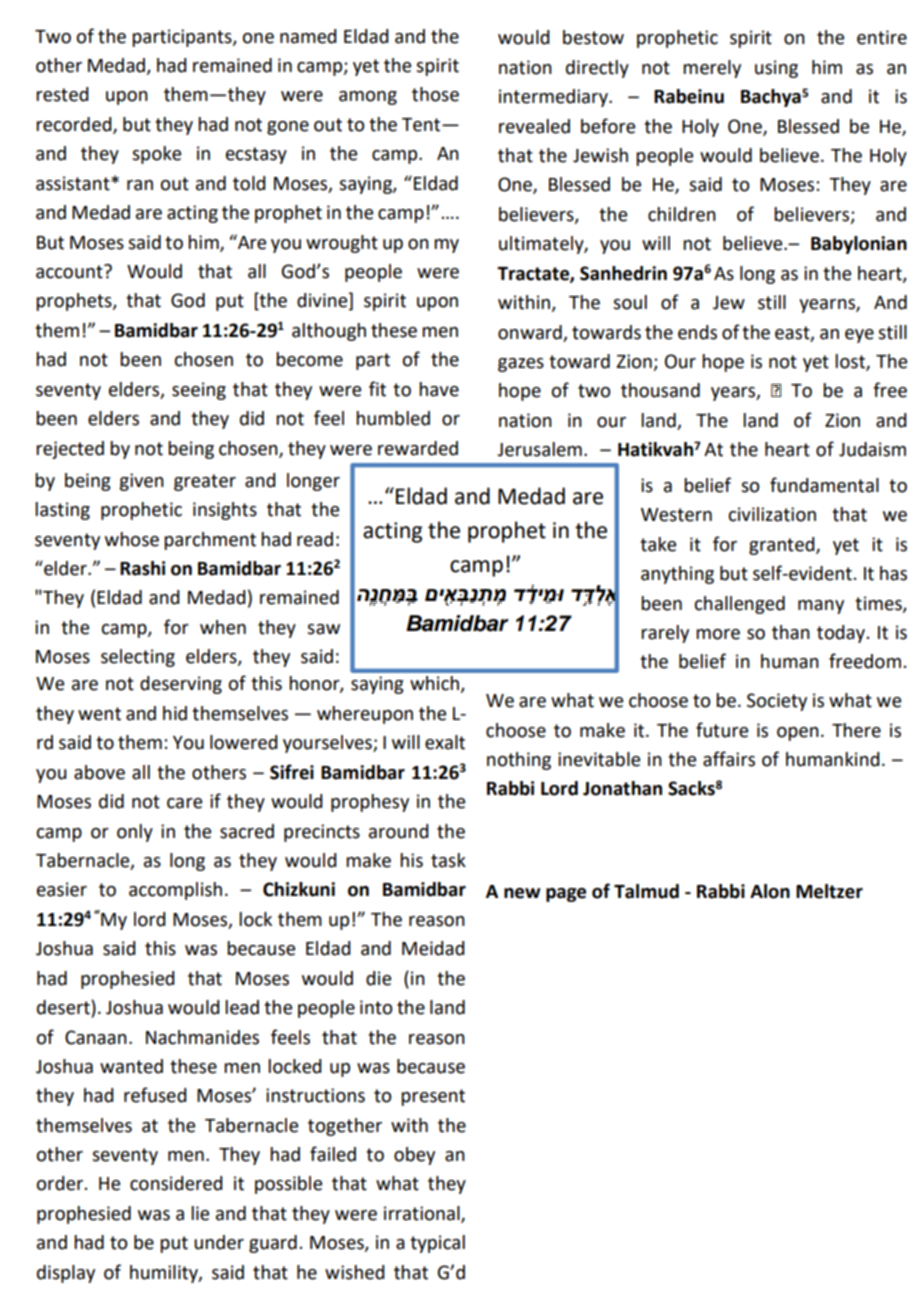 The height and width of the screenshot is (1313, 924). What do you see at coordinates (62, 94) in the screenshot?
I see `rested` at bounding box center [62, 94].
